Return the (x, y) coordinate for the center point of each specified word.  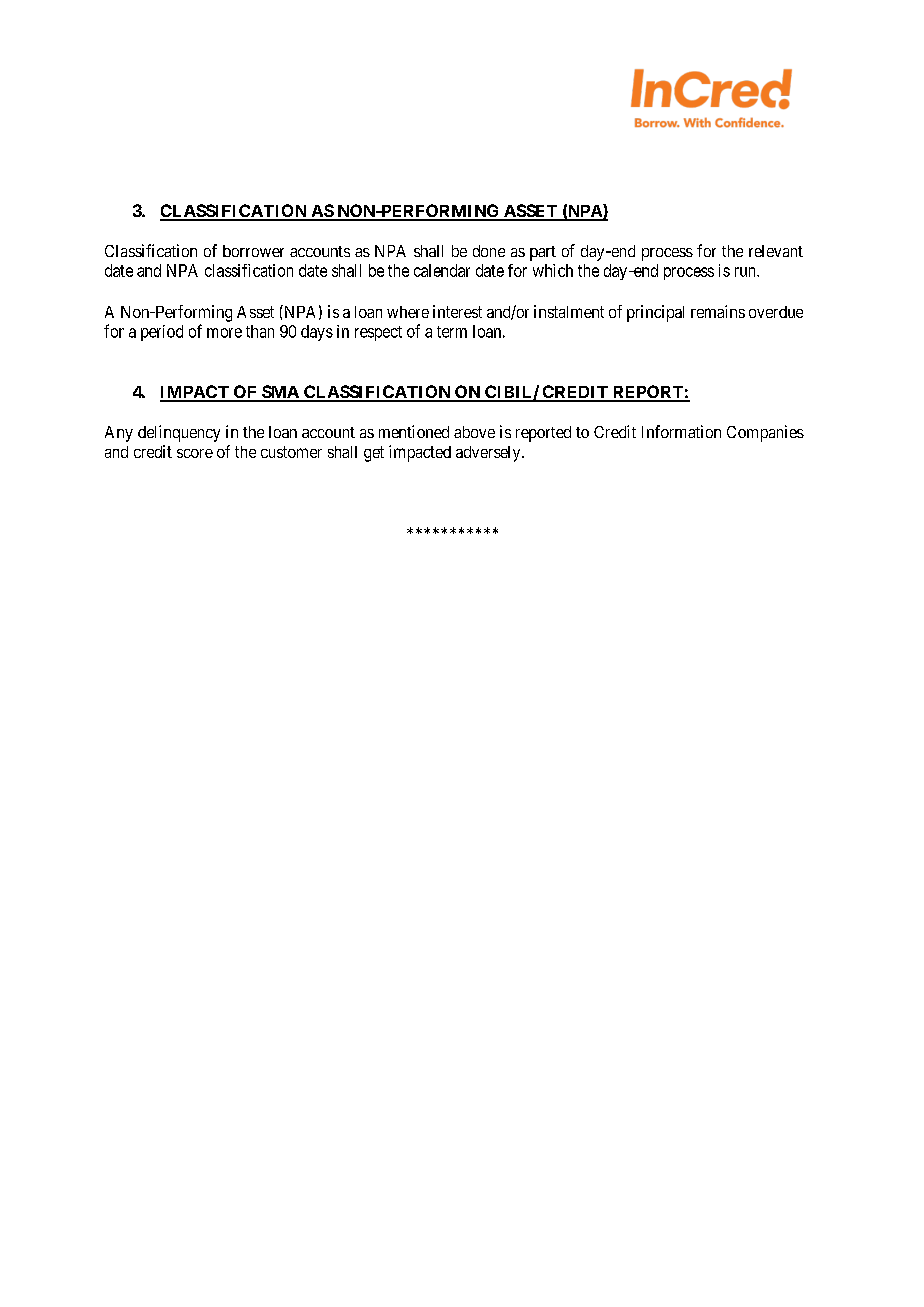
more (224, 333)
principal (655, 313)
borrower (253, 251)
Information (681, 431)
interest (457, 311)
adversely (489, 454)
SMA (280, 393)
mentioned (414, 431)
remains (718, 311)
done (489, 251)
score (195, 453)
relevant (776, 251)
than (260, 331)
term (452, 332)
